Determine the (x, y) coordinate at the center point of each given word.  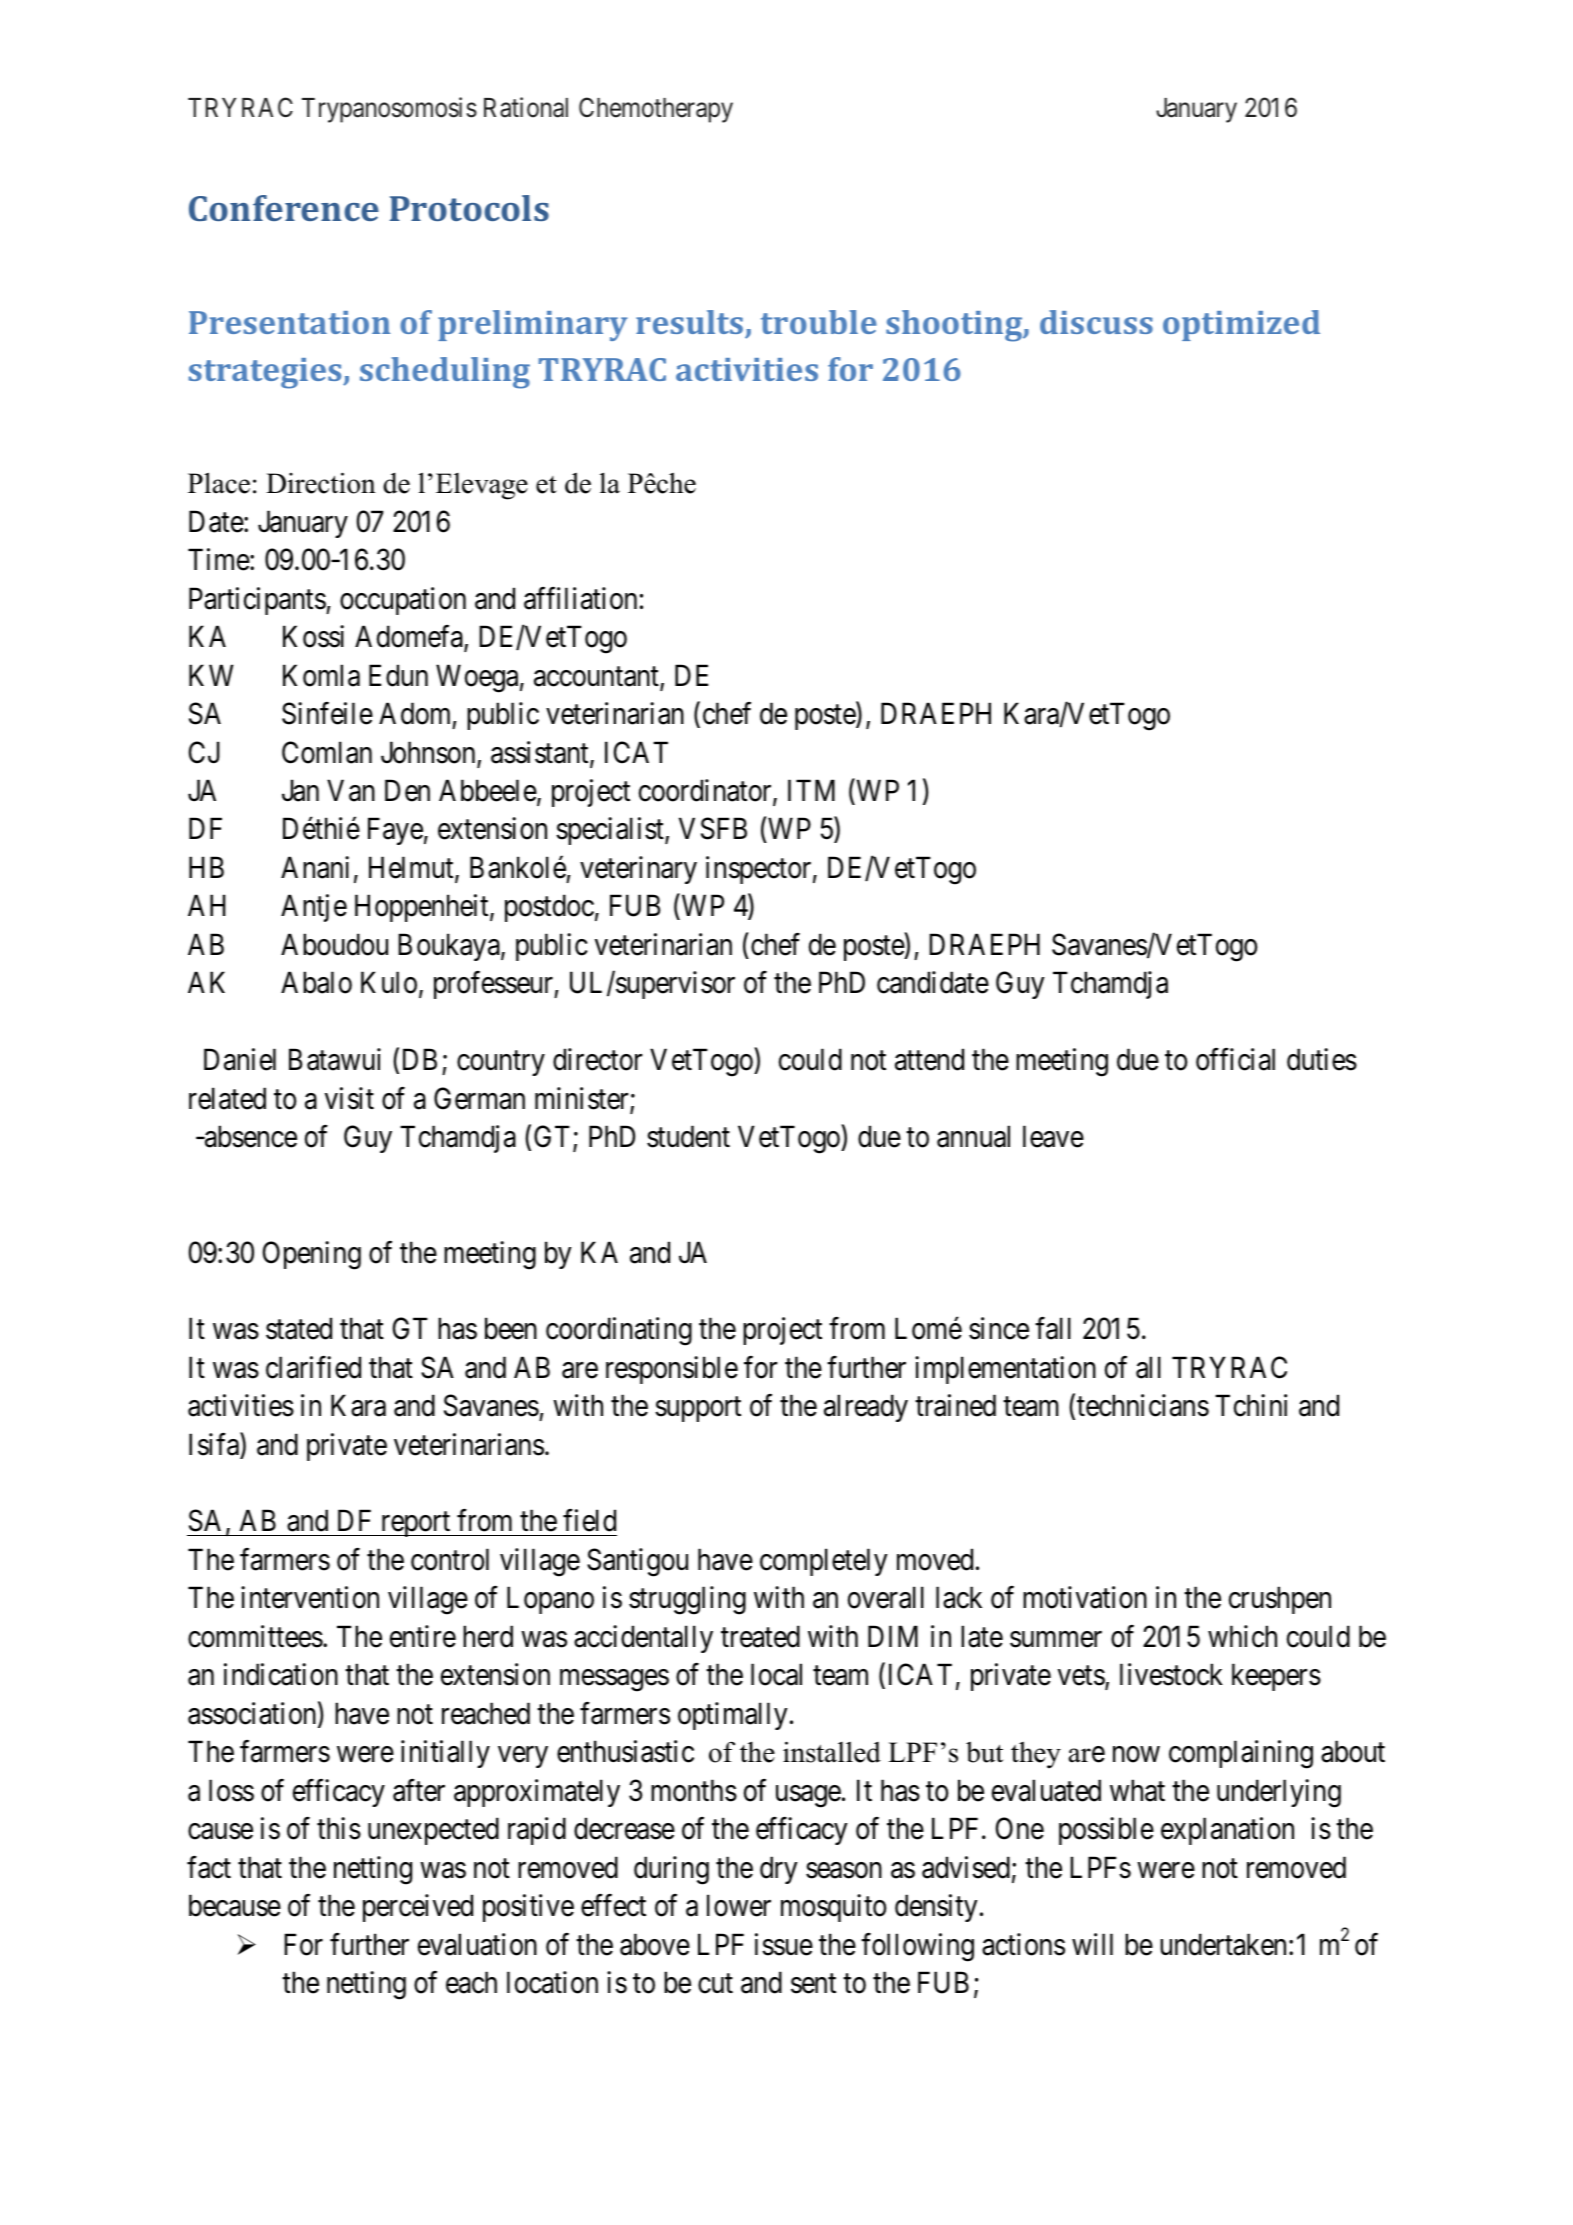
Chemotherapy (656, 110)
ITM (811, 790)
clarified (313, 1367)
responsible (672, 1370)
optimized (1241, 325)
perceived (418, 1908)
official (1235, 1059)
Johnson (429, 753)
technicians (1143, 1405)
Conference (284, 208)
